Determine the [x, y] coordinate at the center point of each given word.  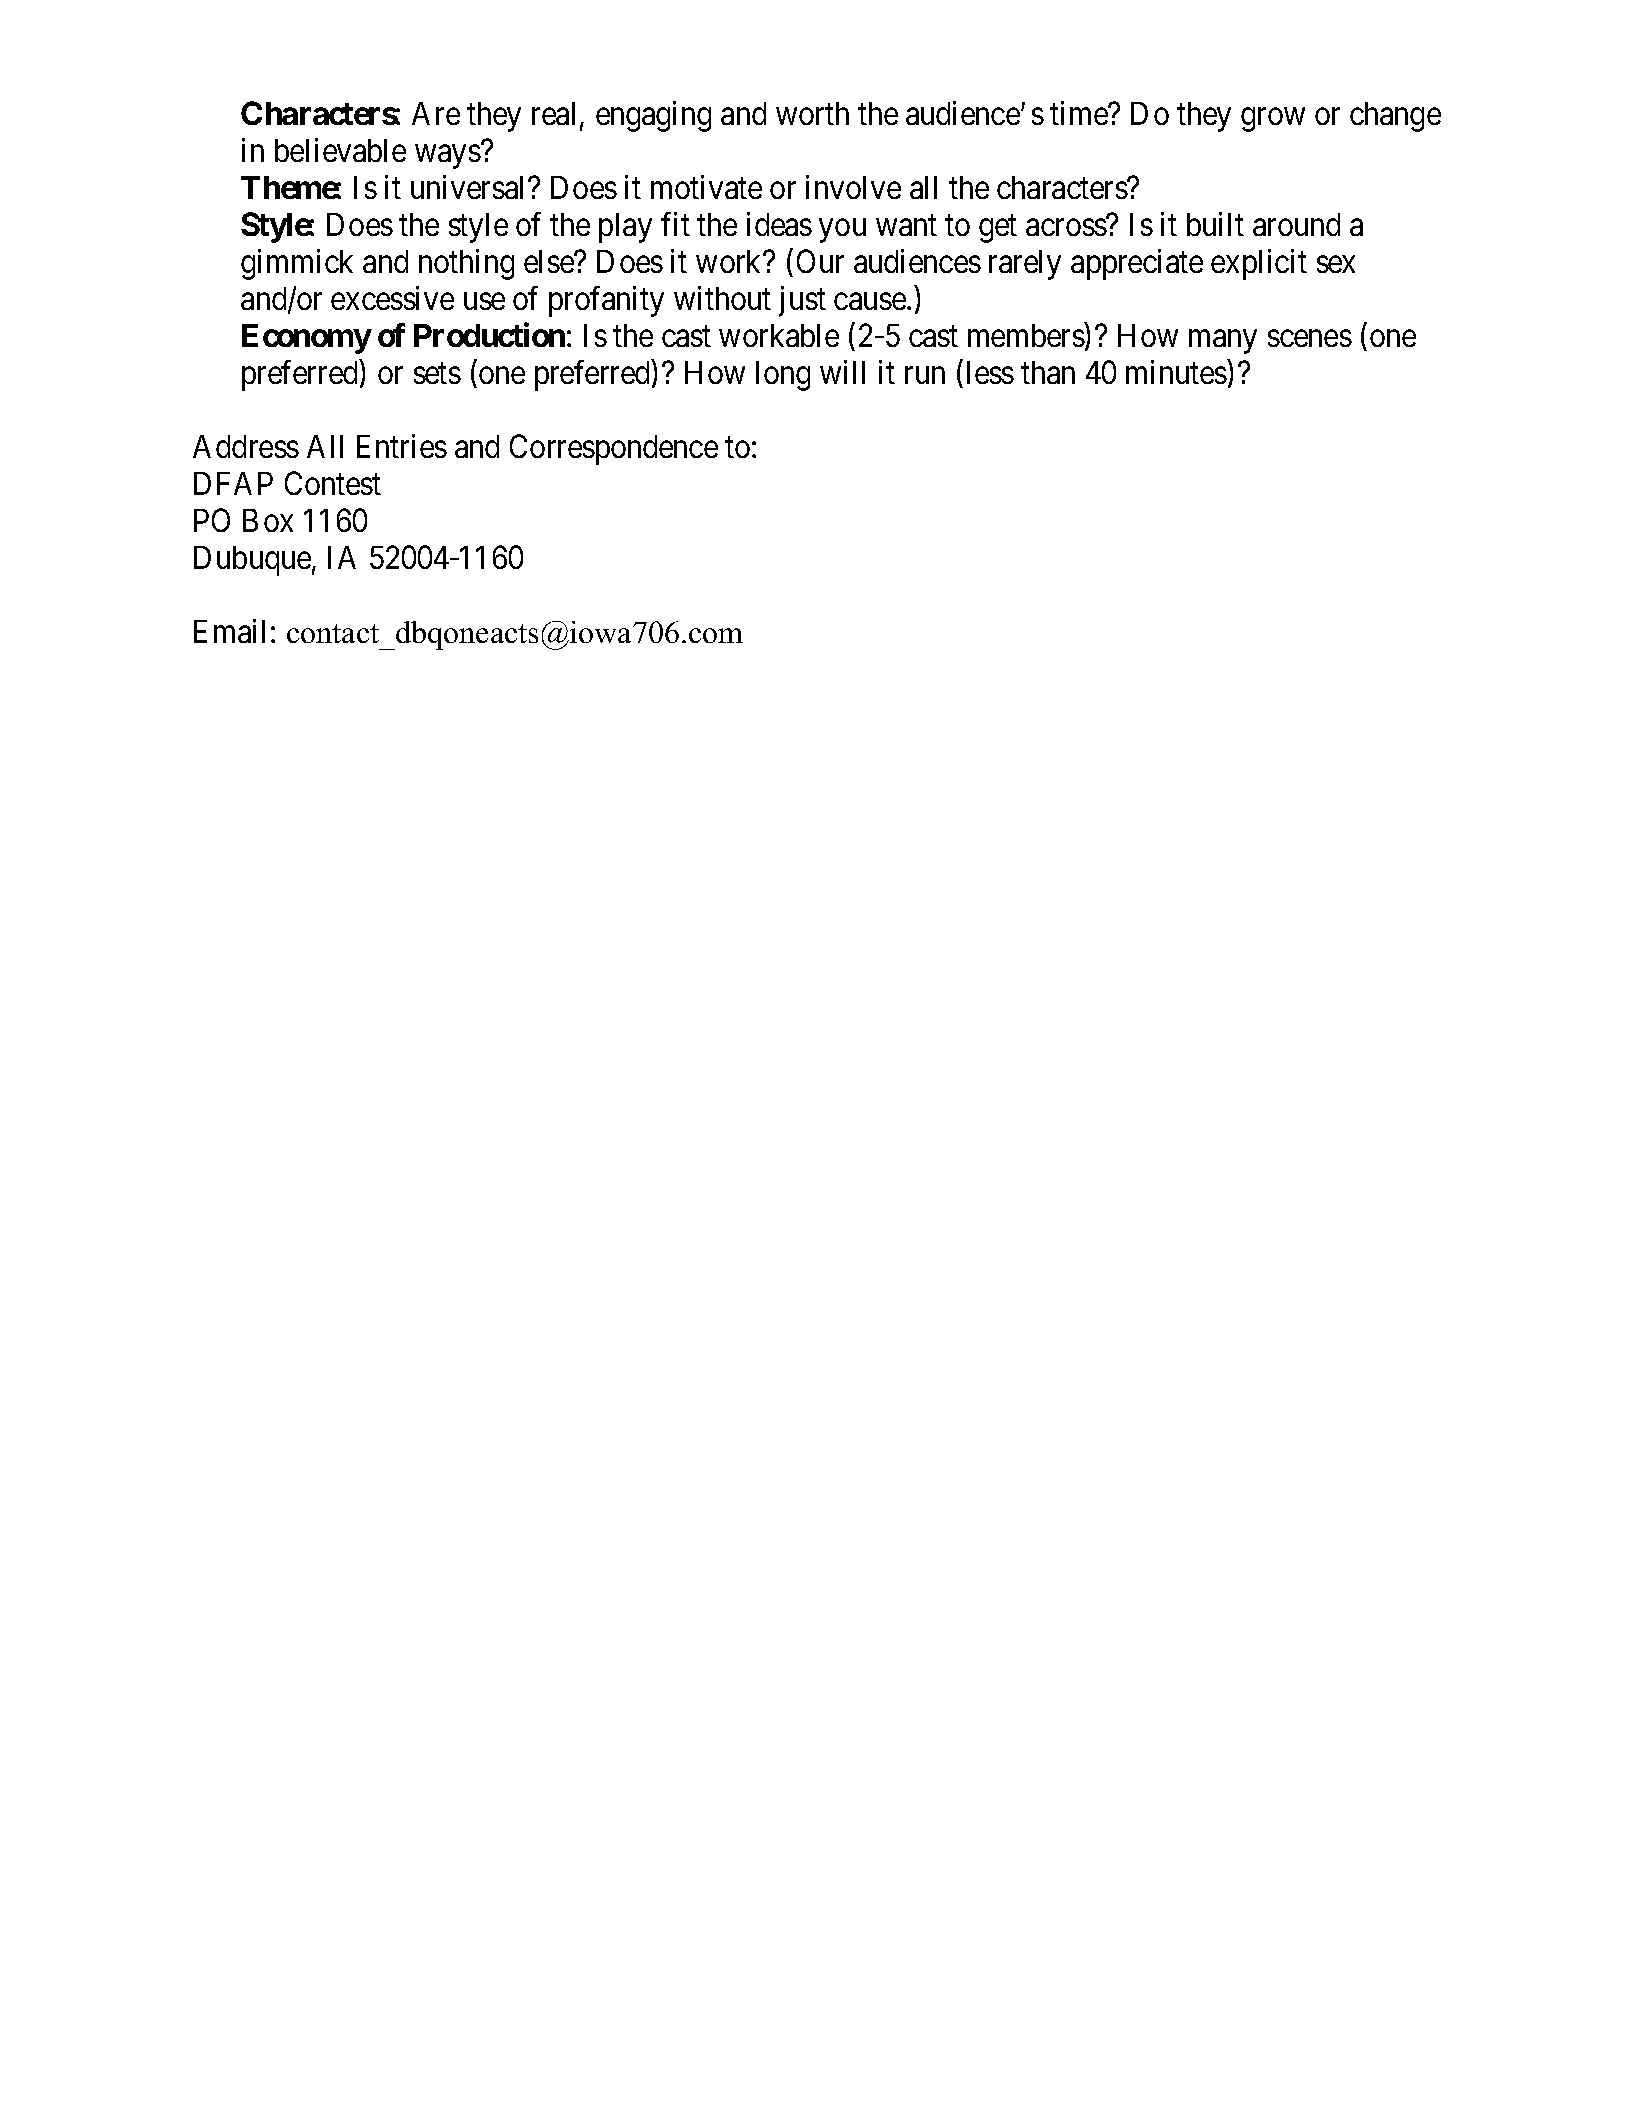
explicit [1259, 264]
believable [340, 150]
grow [1273, 120]
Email [229, 631]
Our [820, 261]
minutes [1176, 372]
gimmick [297, 264]
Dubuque [252, 561]
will [842, 372]
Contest [333, 483]
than [1048, 372]
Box [268, 520]
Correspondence [614, 449]
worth [812, 113]
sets [437, 373]
